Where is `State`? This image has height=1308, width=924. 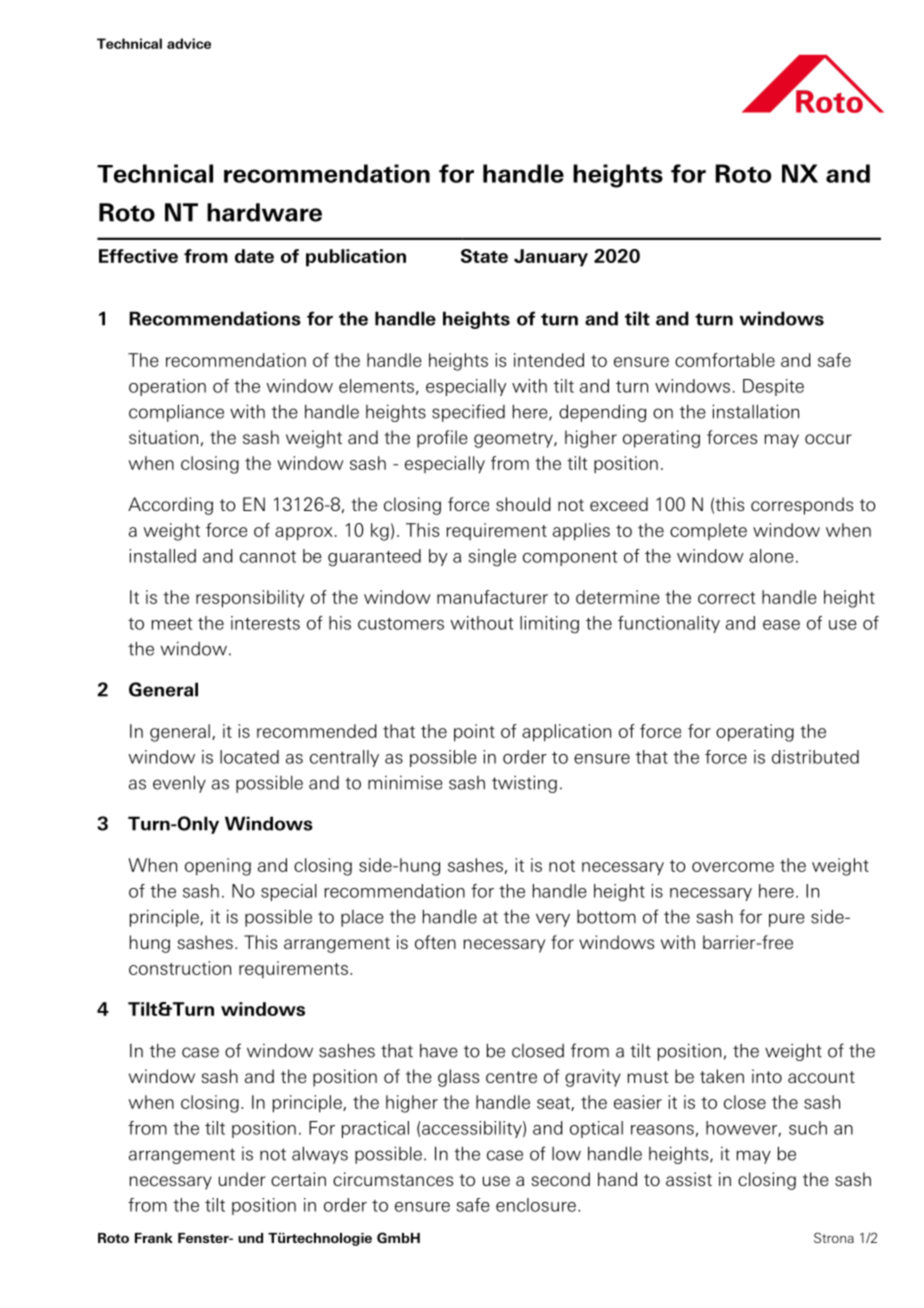 State is located at coordinates (484, 256).
